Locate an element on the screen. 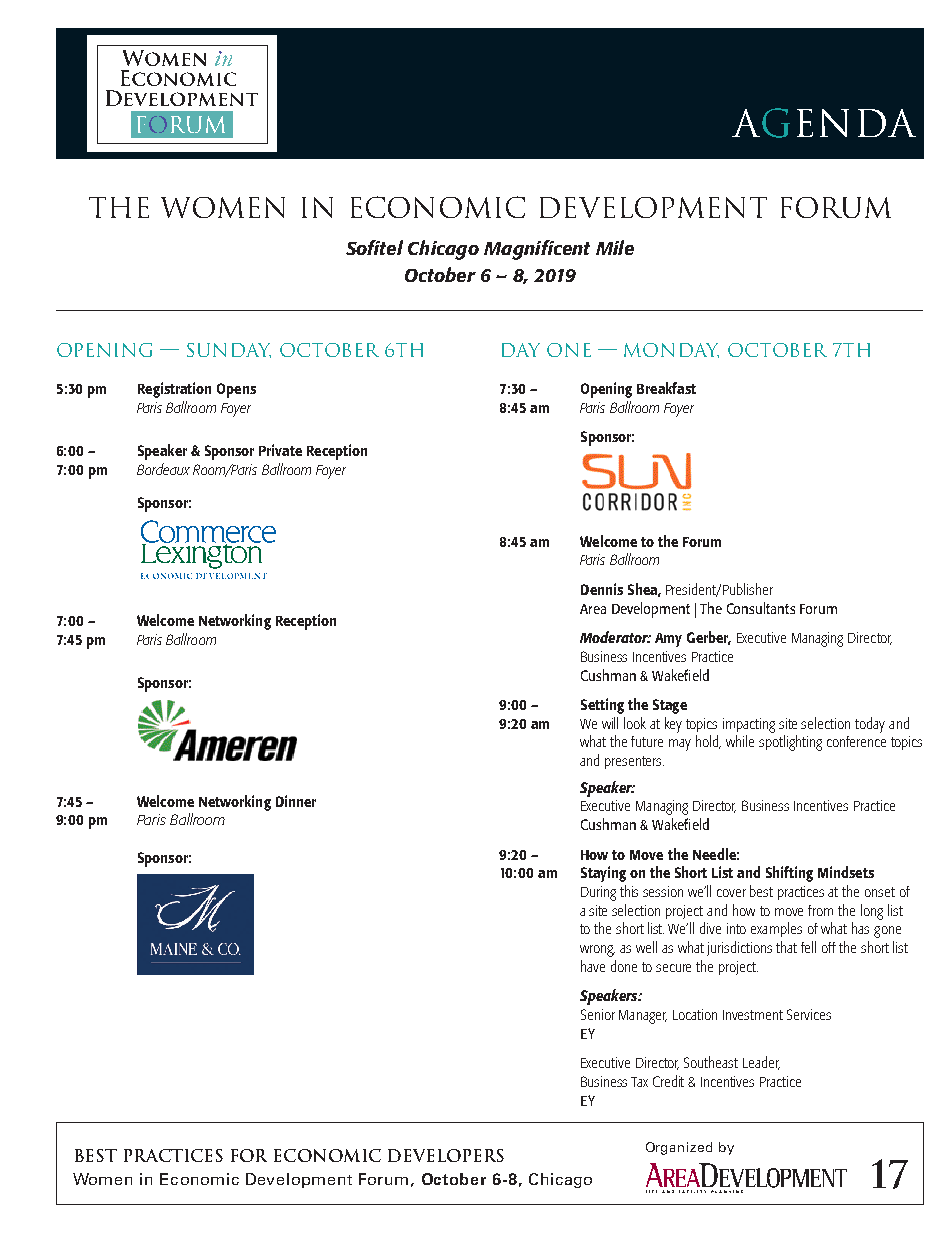 This screenshot has width=952, height=1233. DEVELOPERS is located at coordinates (446, 1155).
